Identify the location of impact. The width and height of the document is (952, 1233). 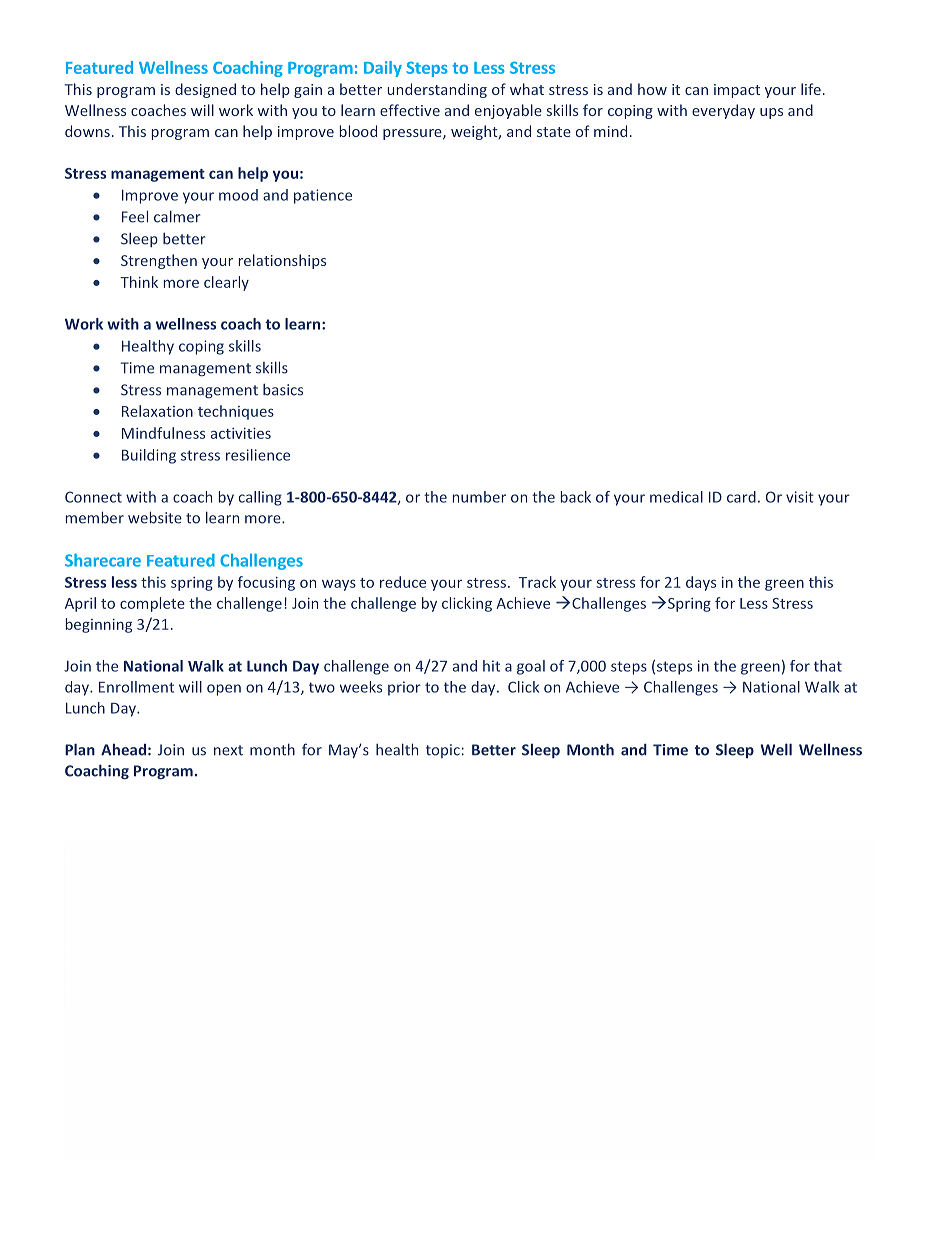
(737, 91).
